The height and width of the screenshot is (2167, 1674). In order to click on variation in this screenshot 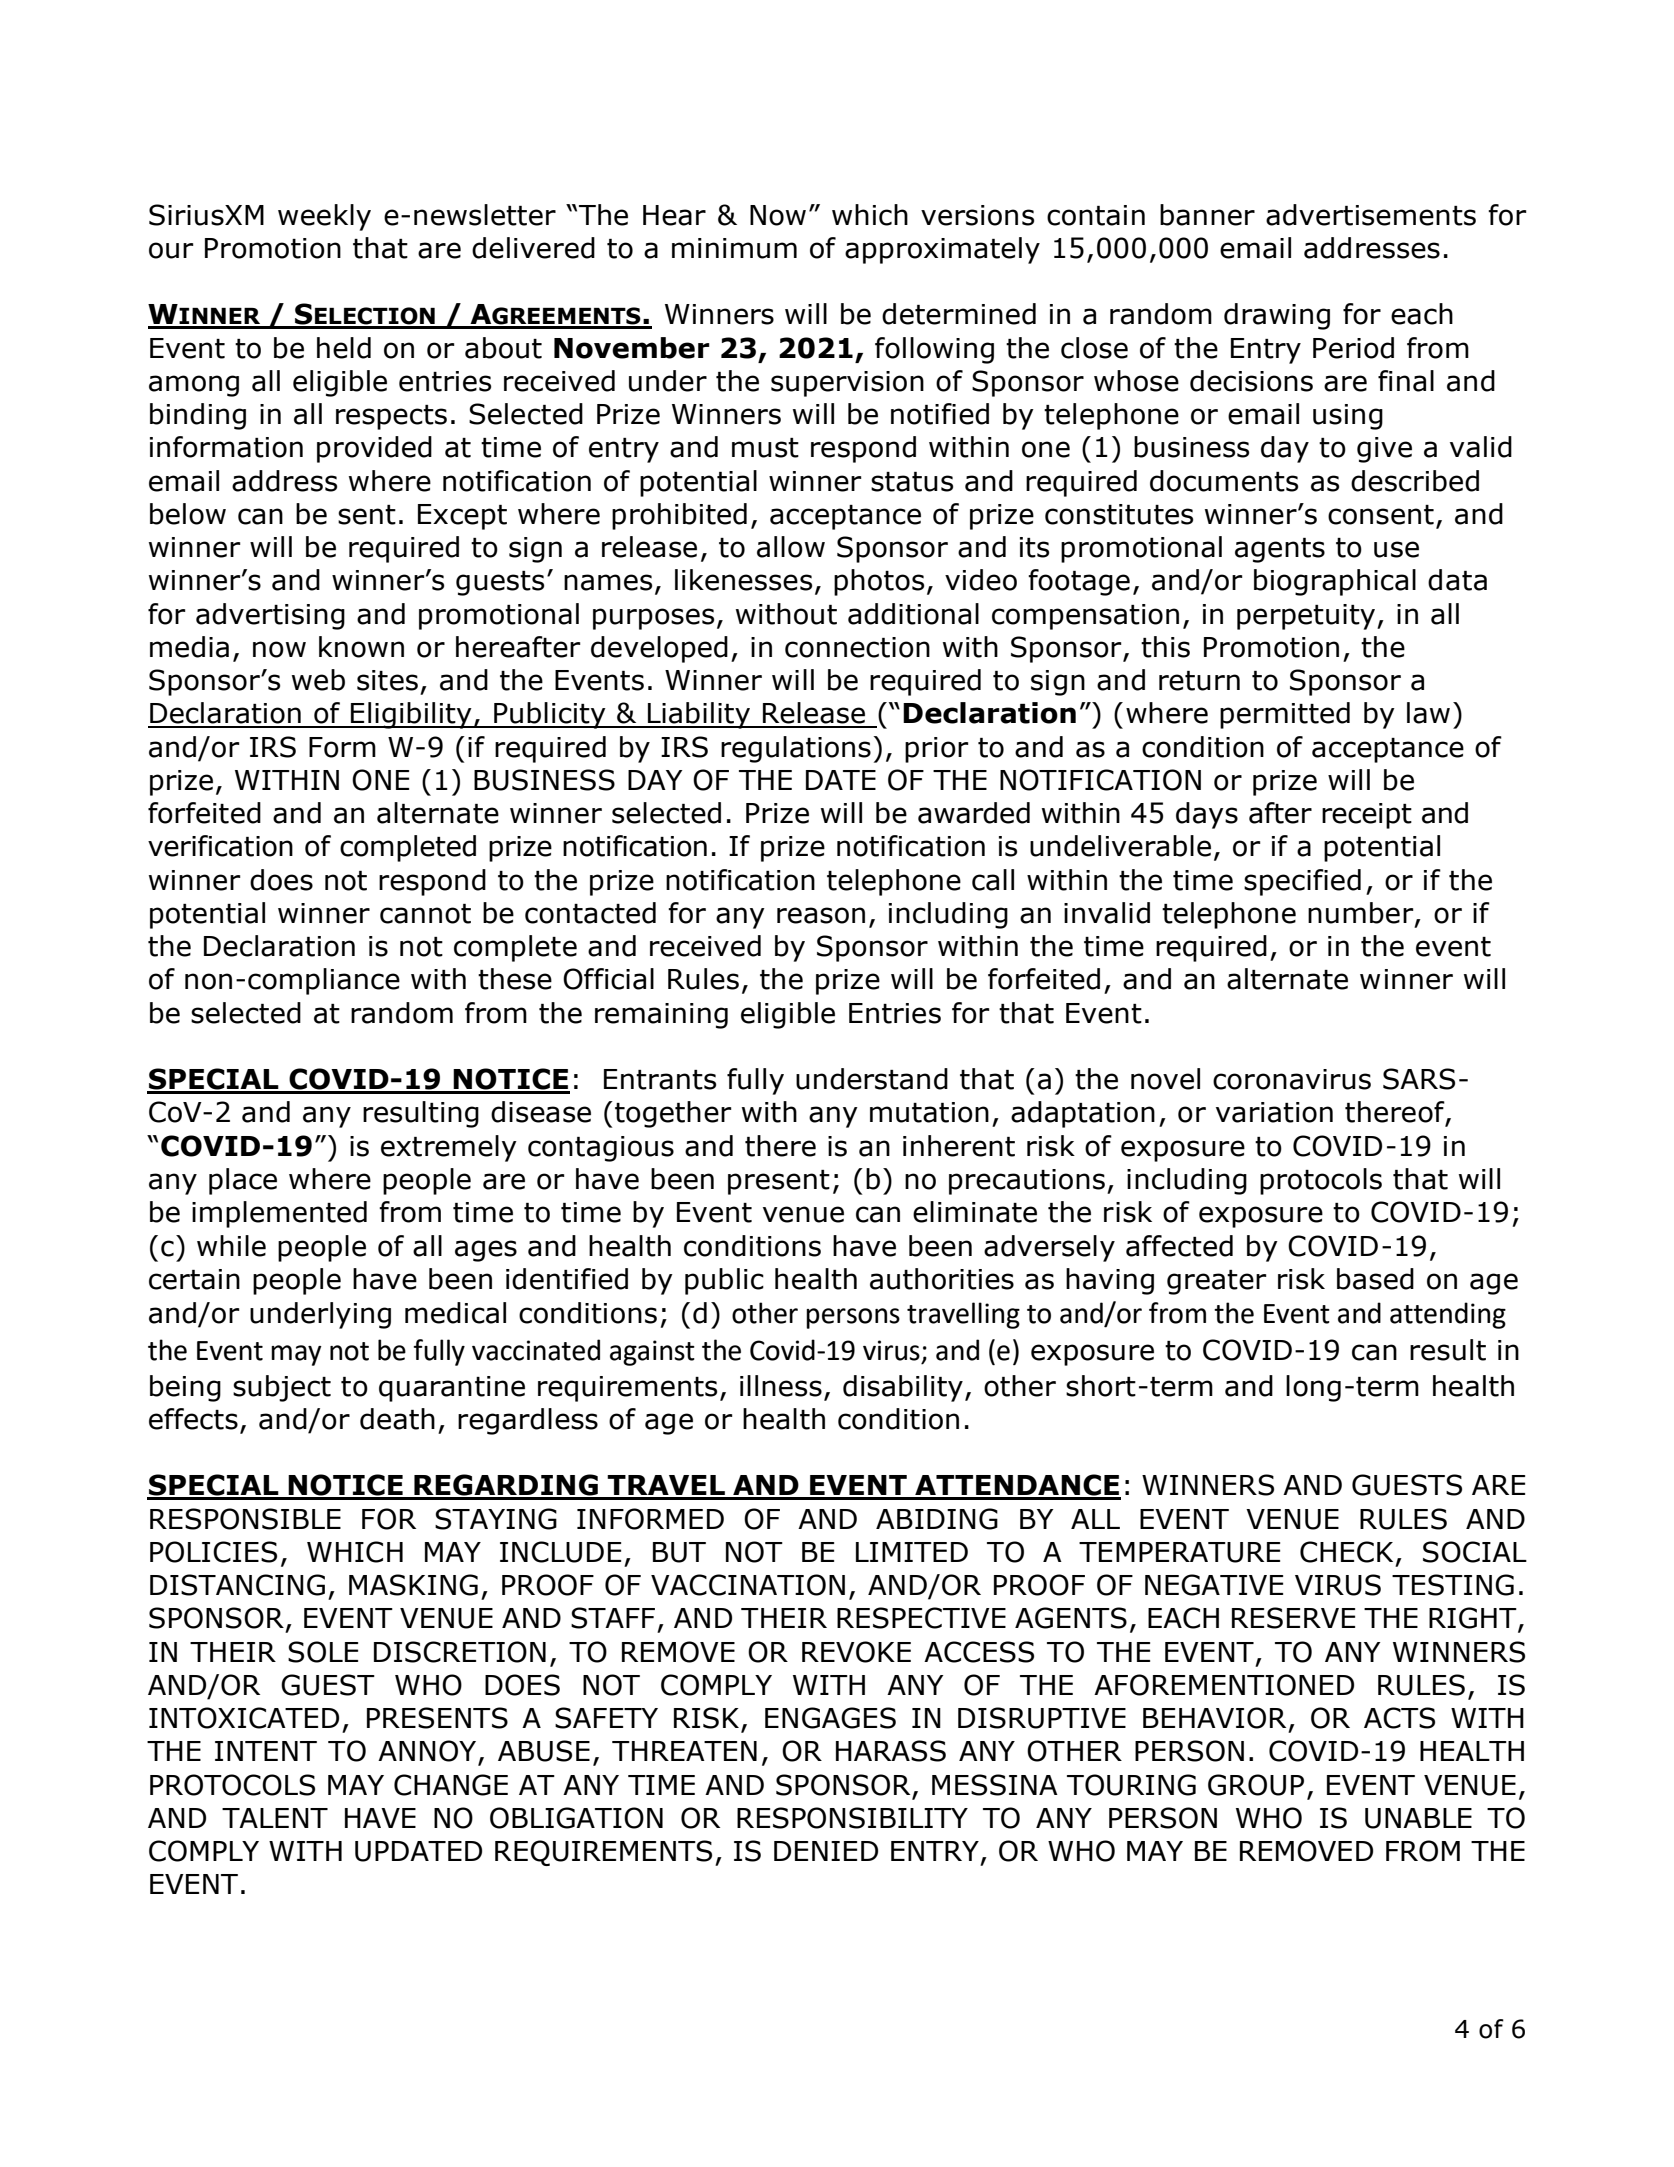, I will do `click(1274, 1112)`.
